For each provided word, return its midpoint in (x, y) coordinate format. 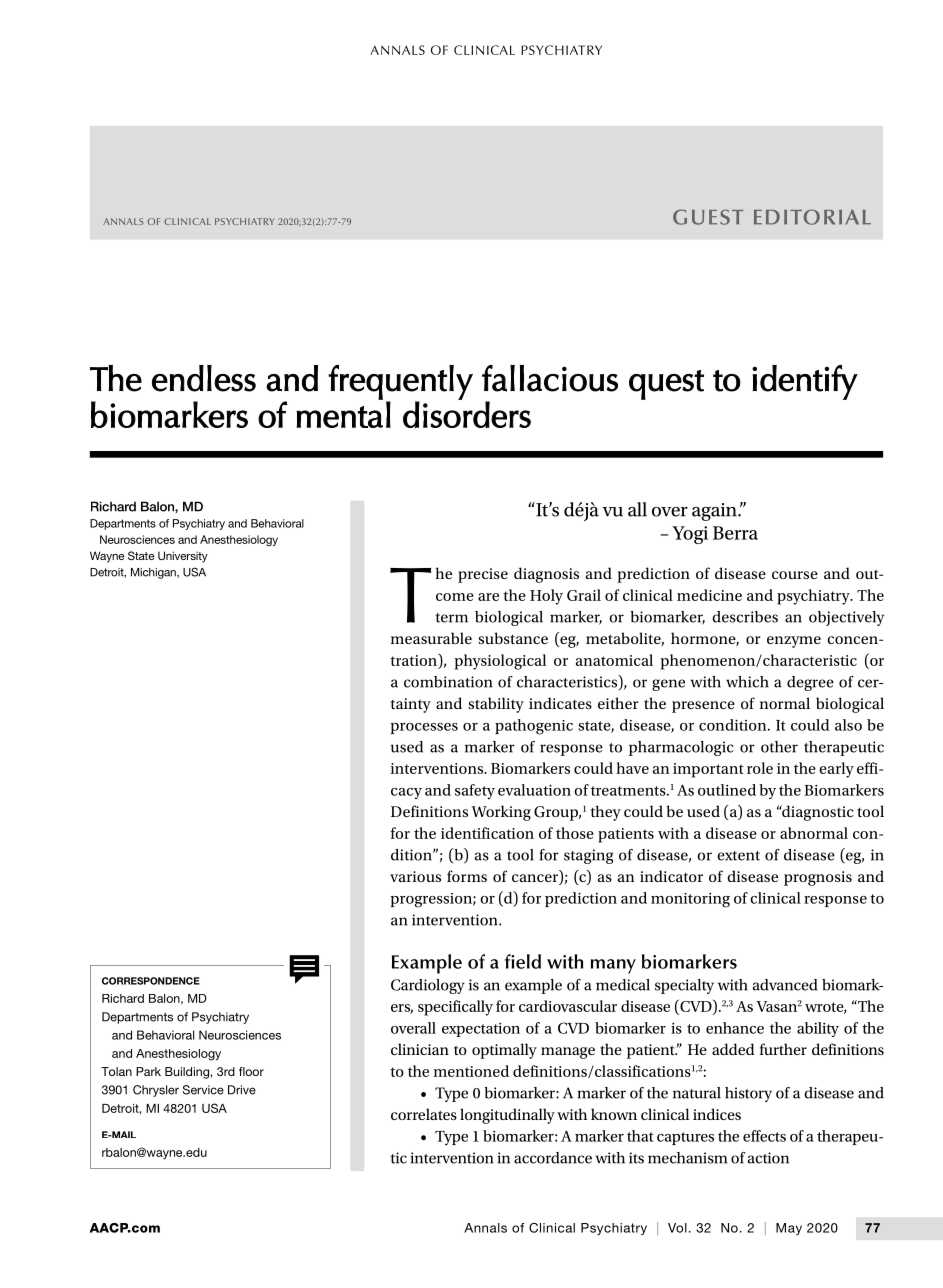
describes (745, 617)
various (415, 876)
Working (501, 813)
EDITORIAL (812, 217)
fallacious (550, 378)
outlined (727, 790)
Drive (242, 1090)
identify (805, 382)
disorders (467, 415)
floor (251, 1071)
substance (513, 638)
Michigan (154, 573)
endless (204, 378)
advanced (785, 985)
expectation (481, 1030)
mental (343, 414)
